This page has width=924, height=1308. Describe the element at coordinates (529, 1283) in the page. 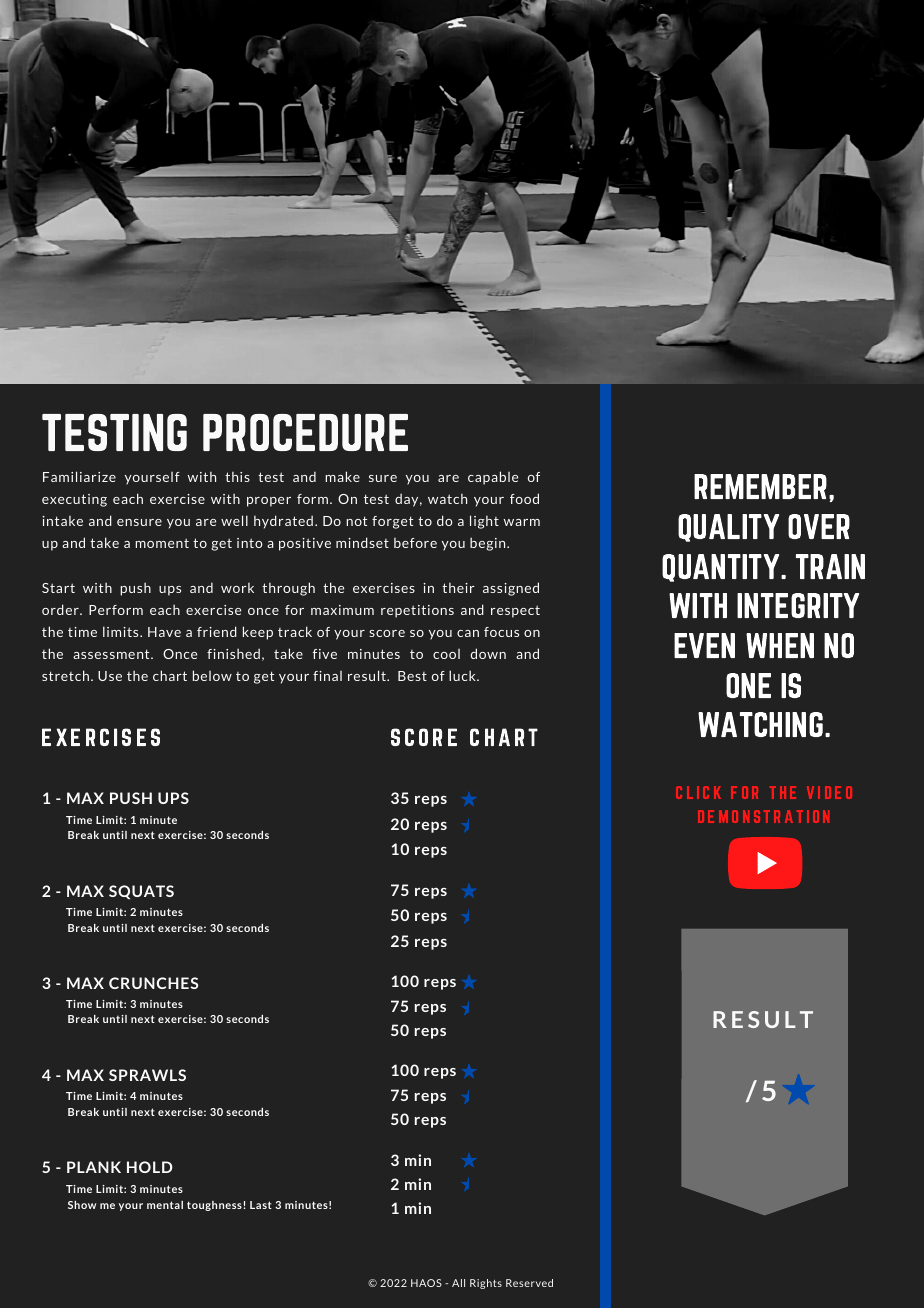

I see `Reserved` at that location.
